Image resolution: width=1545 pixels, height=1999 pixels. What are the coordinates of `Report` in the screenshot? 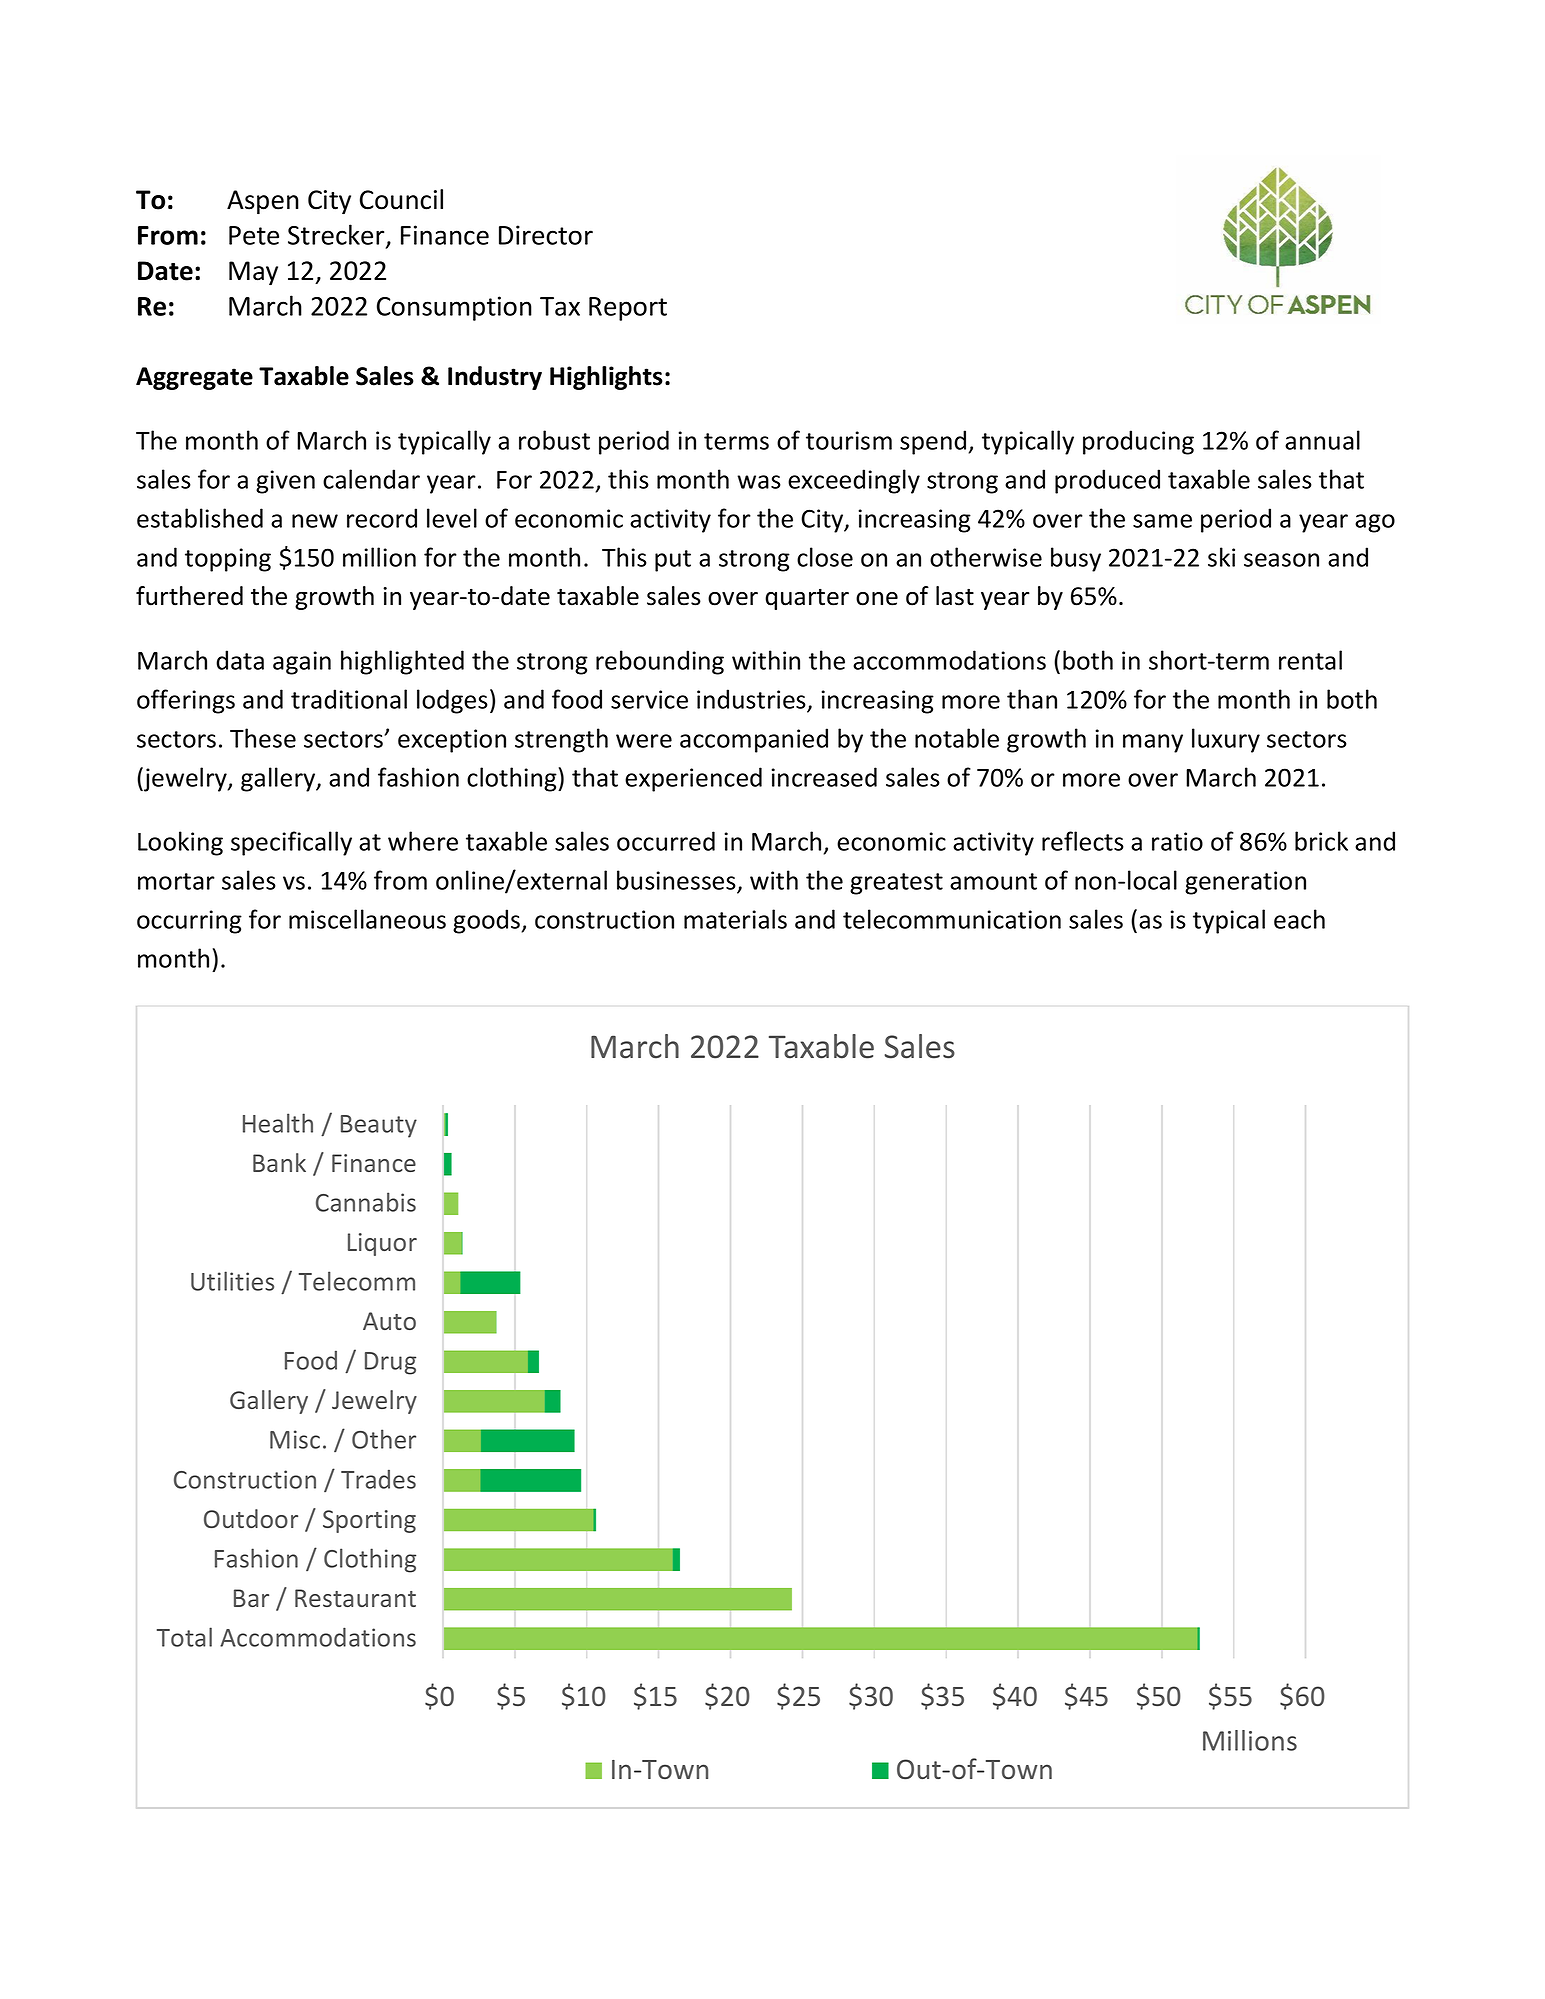 It's located at (628, 309).
